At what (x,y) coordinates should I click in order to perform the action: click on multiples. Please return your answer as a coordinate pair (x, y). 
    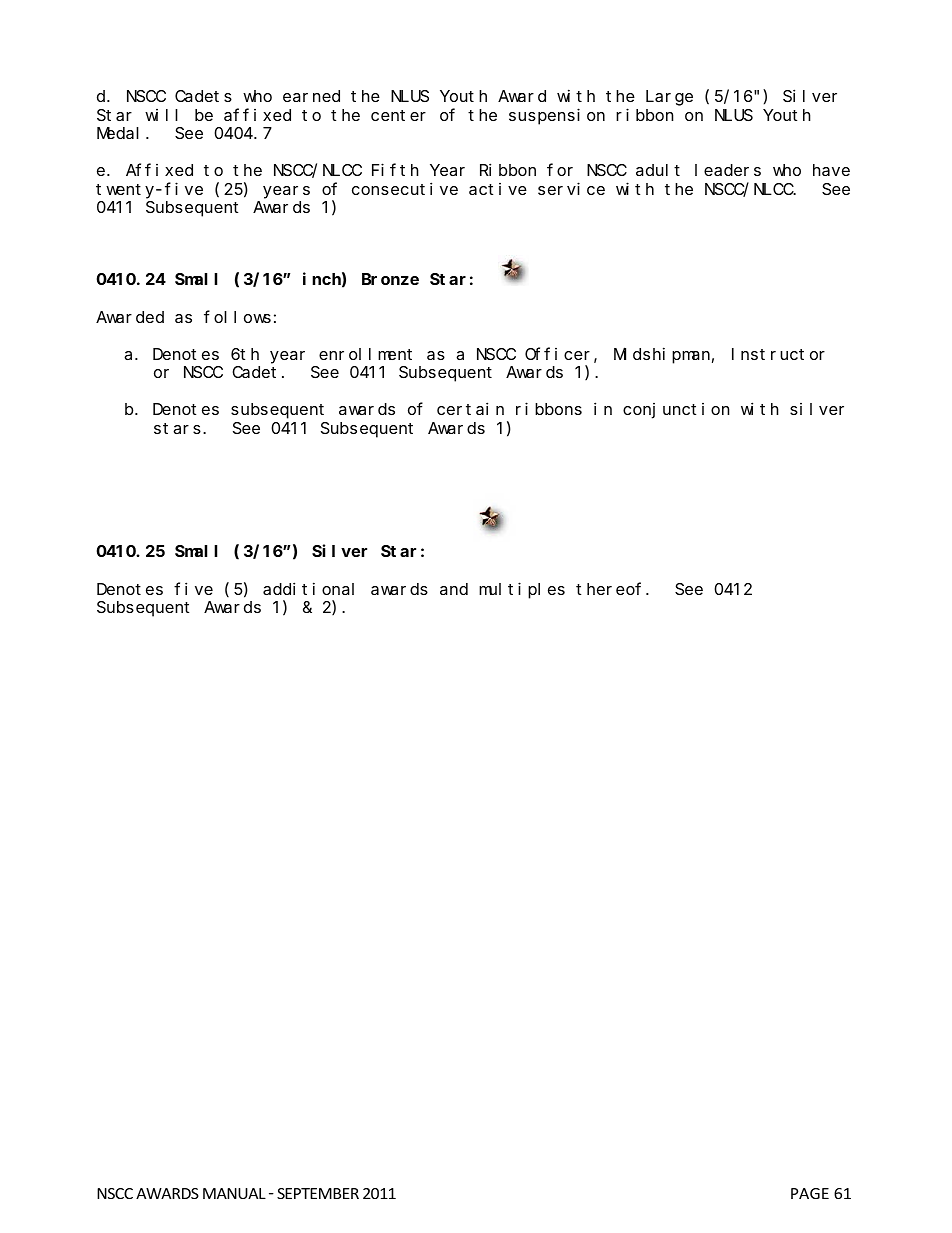
    Looking at the image, I should click on (522, 590).
